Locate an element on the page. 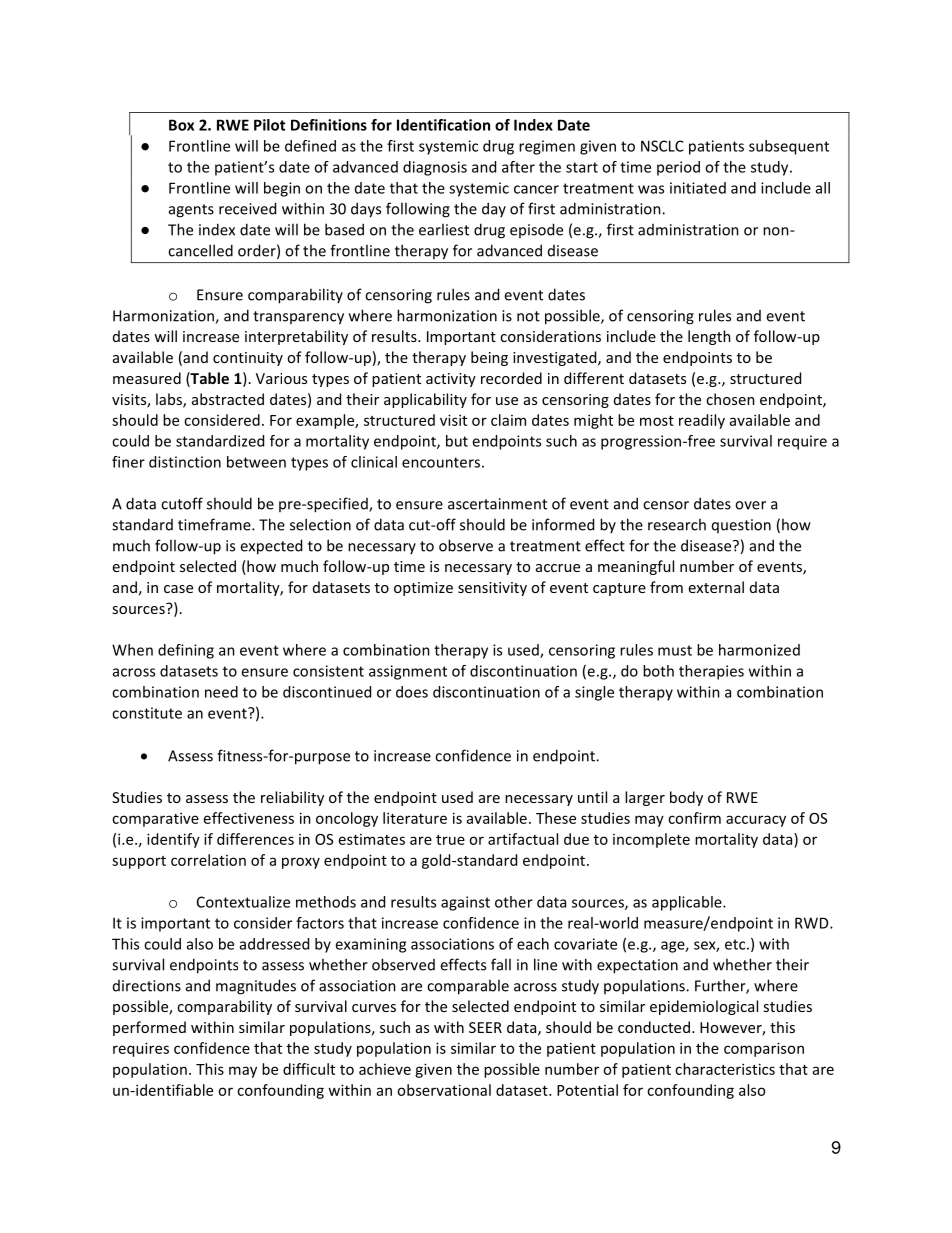 The height and width of the image is (1233, 952). distinction is located at coordinates (185, 462).
